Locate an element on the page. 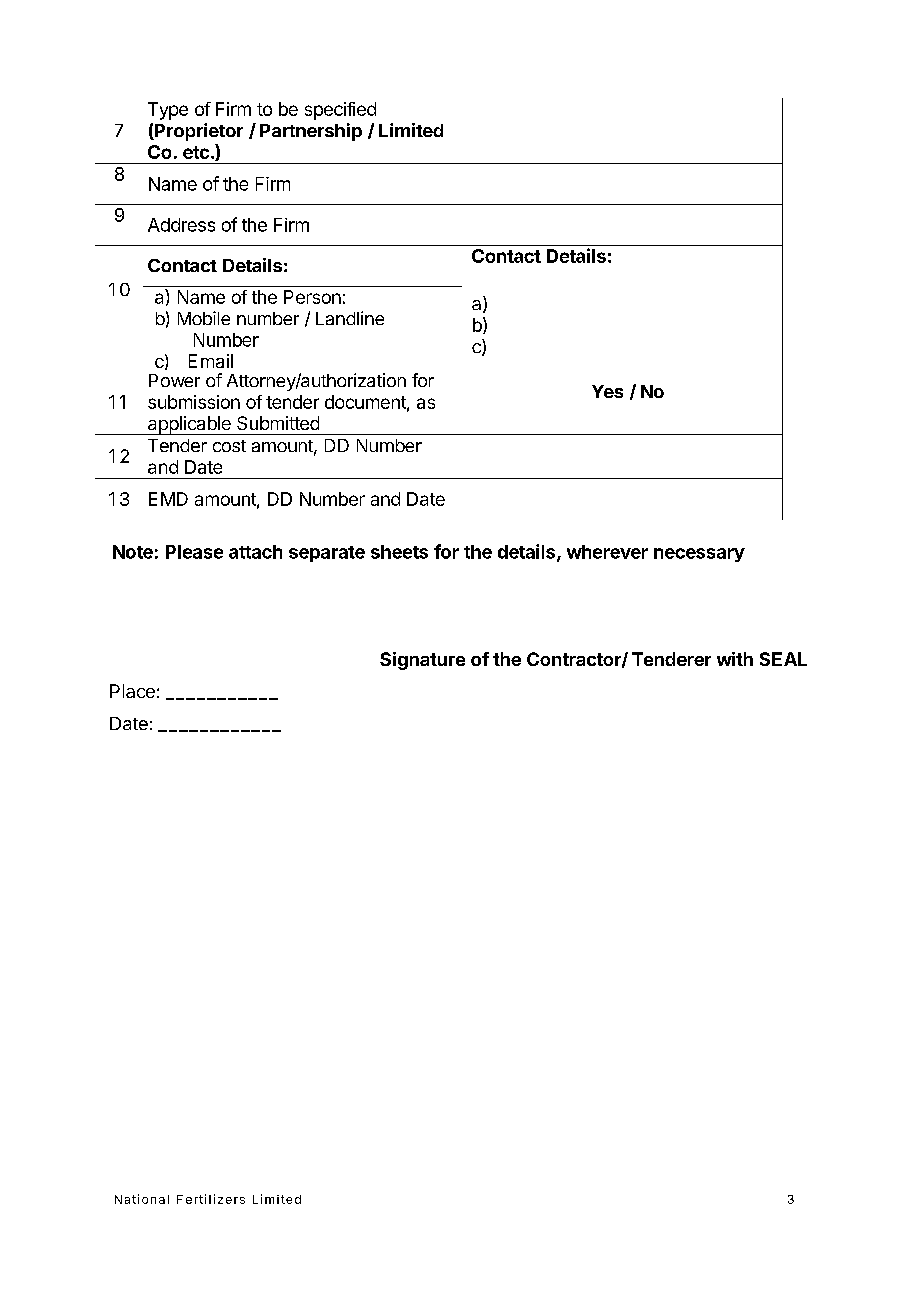 The height and width of the document is (1307, 924). Signature is located at coordinates (422, 661).
